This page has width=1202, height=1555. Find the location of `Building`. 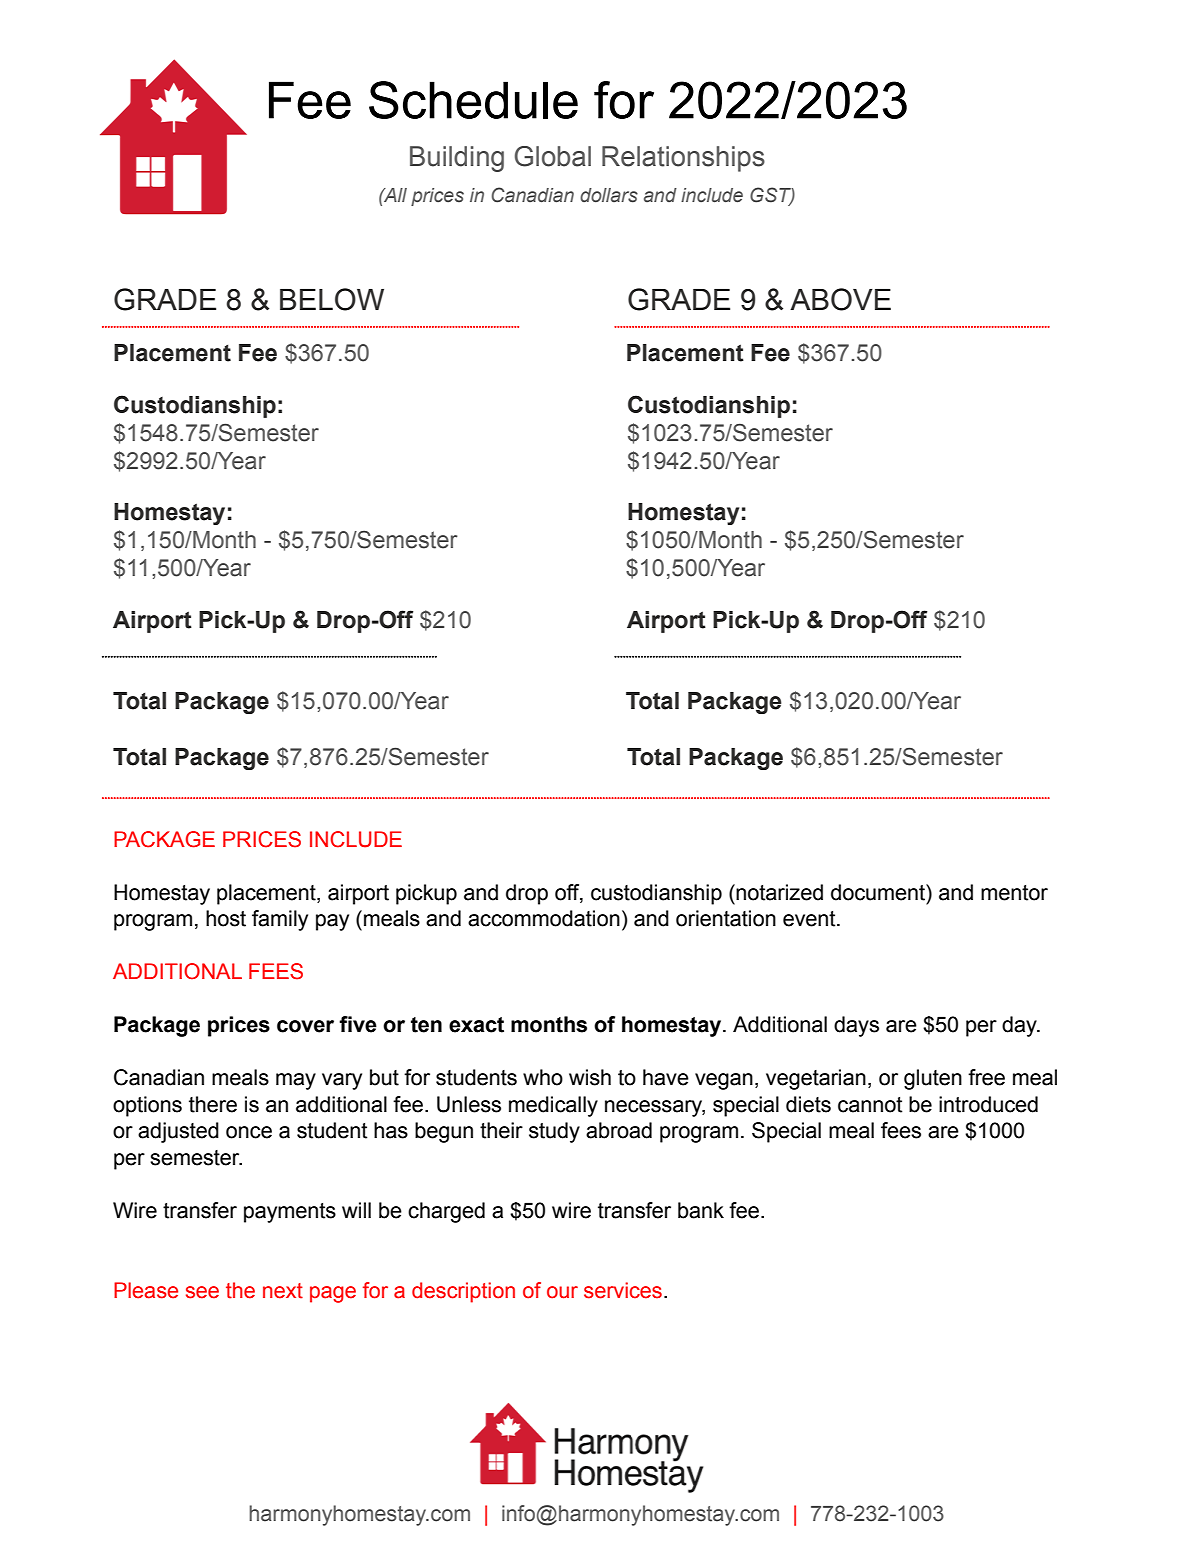

Building is located at coordinates (457, 159).
